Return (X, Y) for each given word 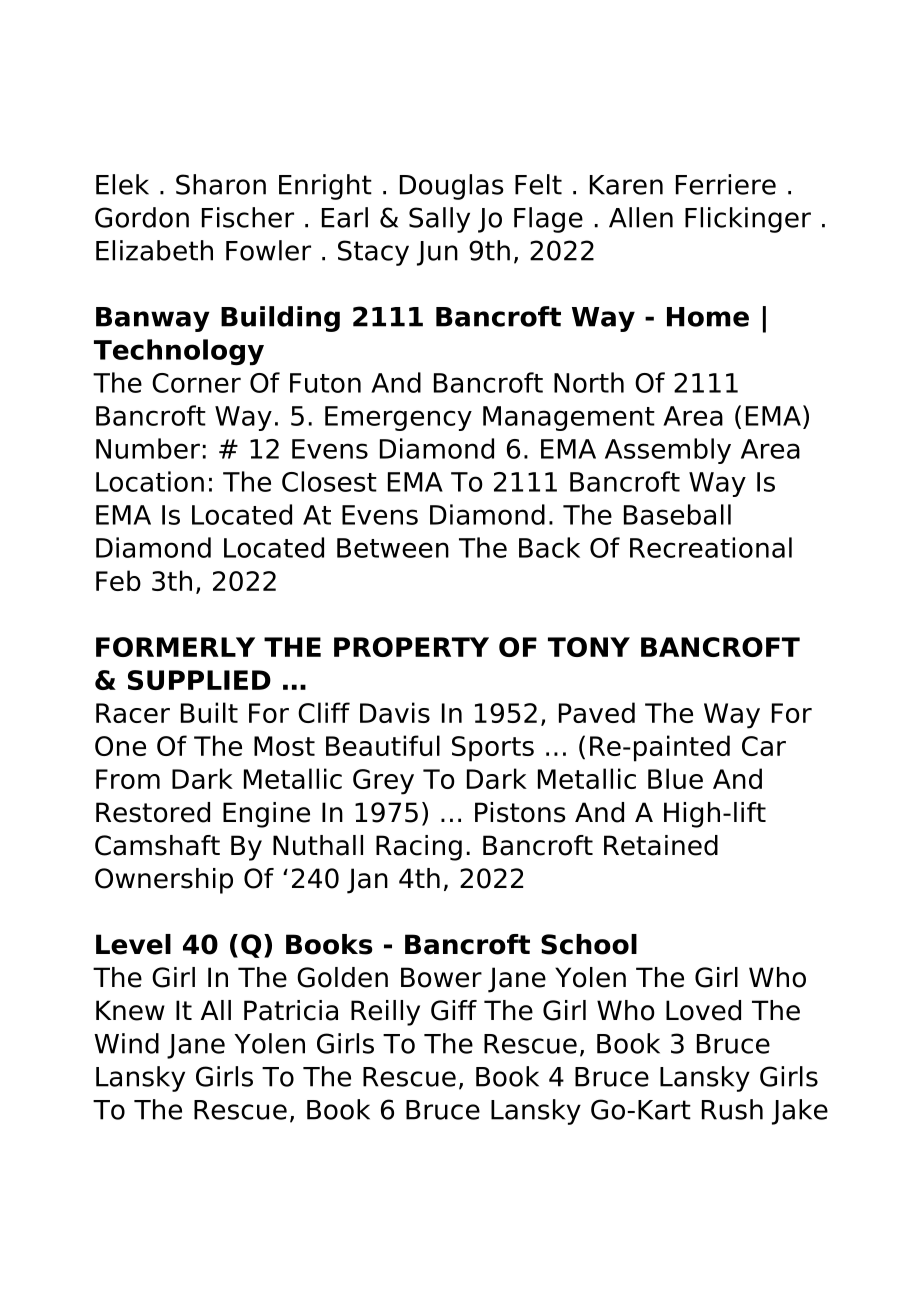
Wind (126, 1043)
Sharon (221, 184)
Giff (454, 1010)
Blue (675, 778)
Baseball (677, 514)
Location (150, 481)
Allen (641, 217)
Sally (439, 220)
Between (393, 548)
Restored (153, 812)
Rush (732, 1109)
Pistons (520, 812)
